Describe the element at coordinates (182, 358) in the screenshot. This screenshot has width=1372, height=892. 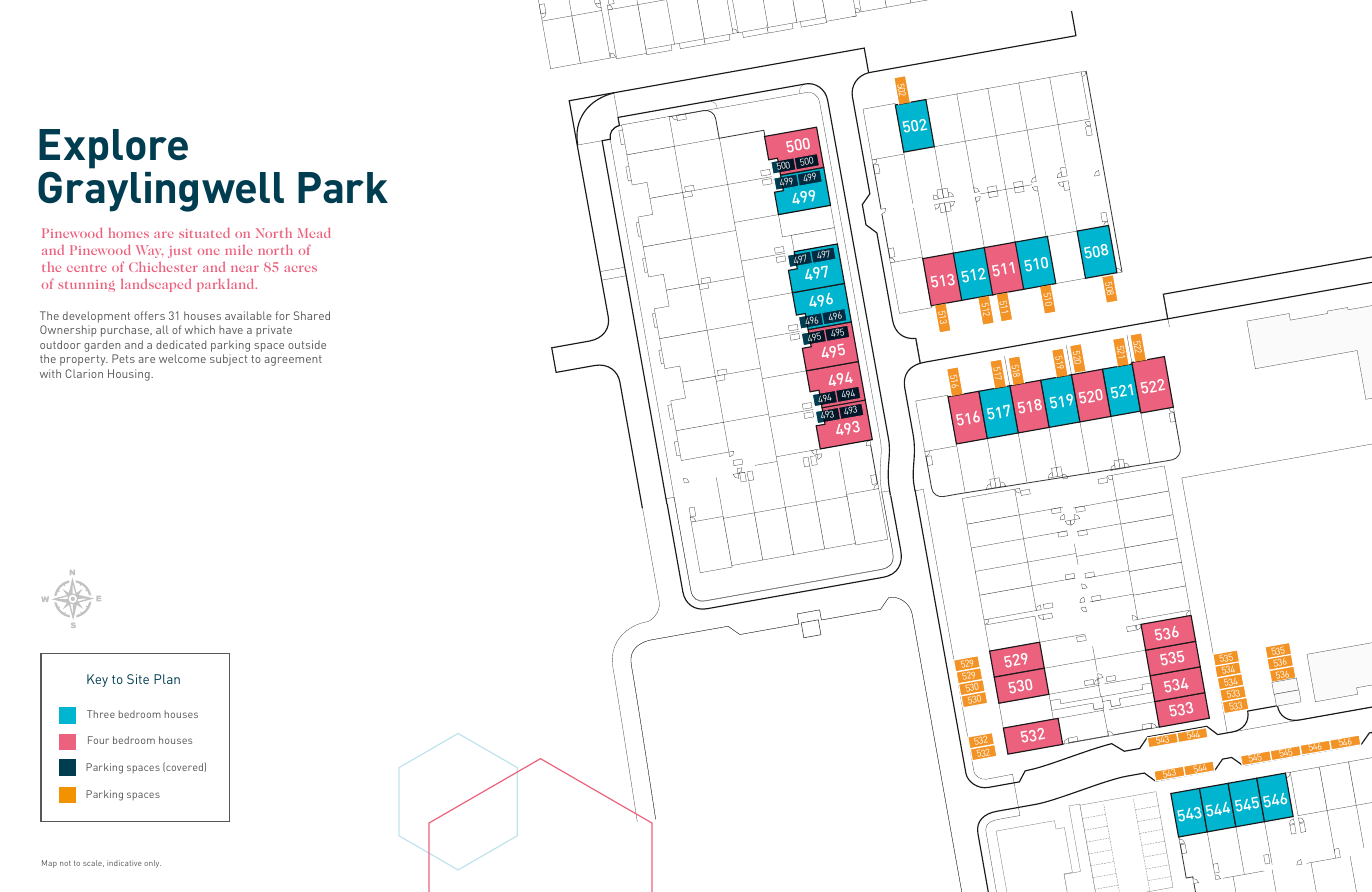
I see `welcome` at that location.
